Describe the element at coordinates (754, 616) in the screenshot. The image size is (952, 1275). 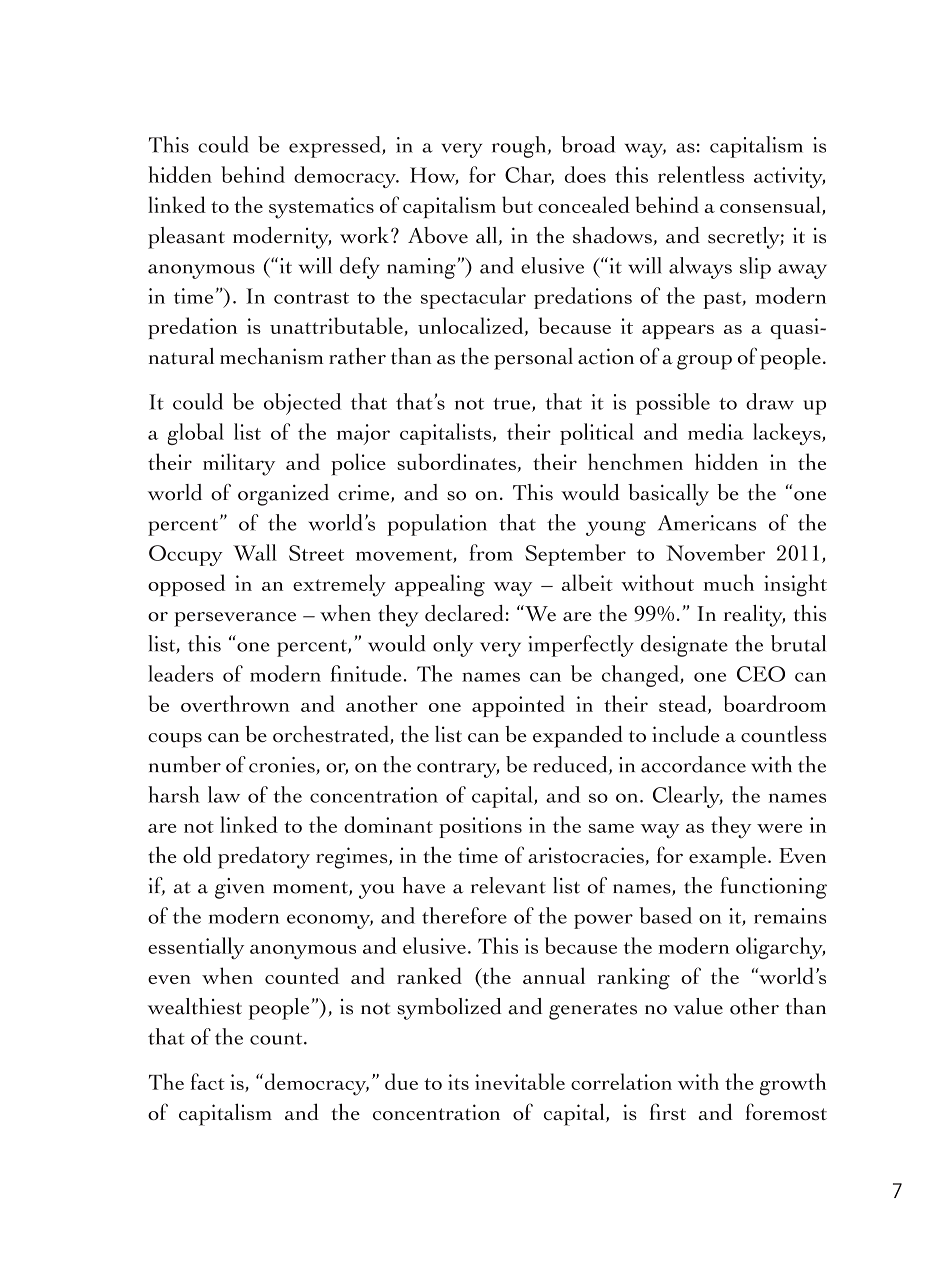
I see `reality` at that location.
